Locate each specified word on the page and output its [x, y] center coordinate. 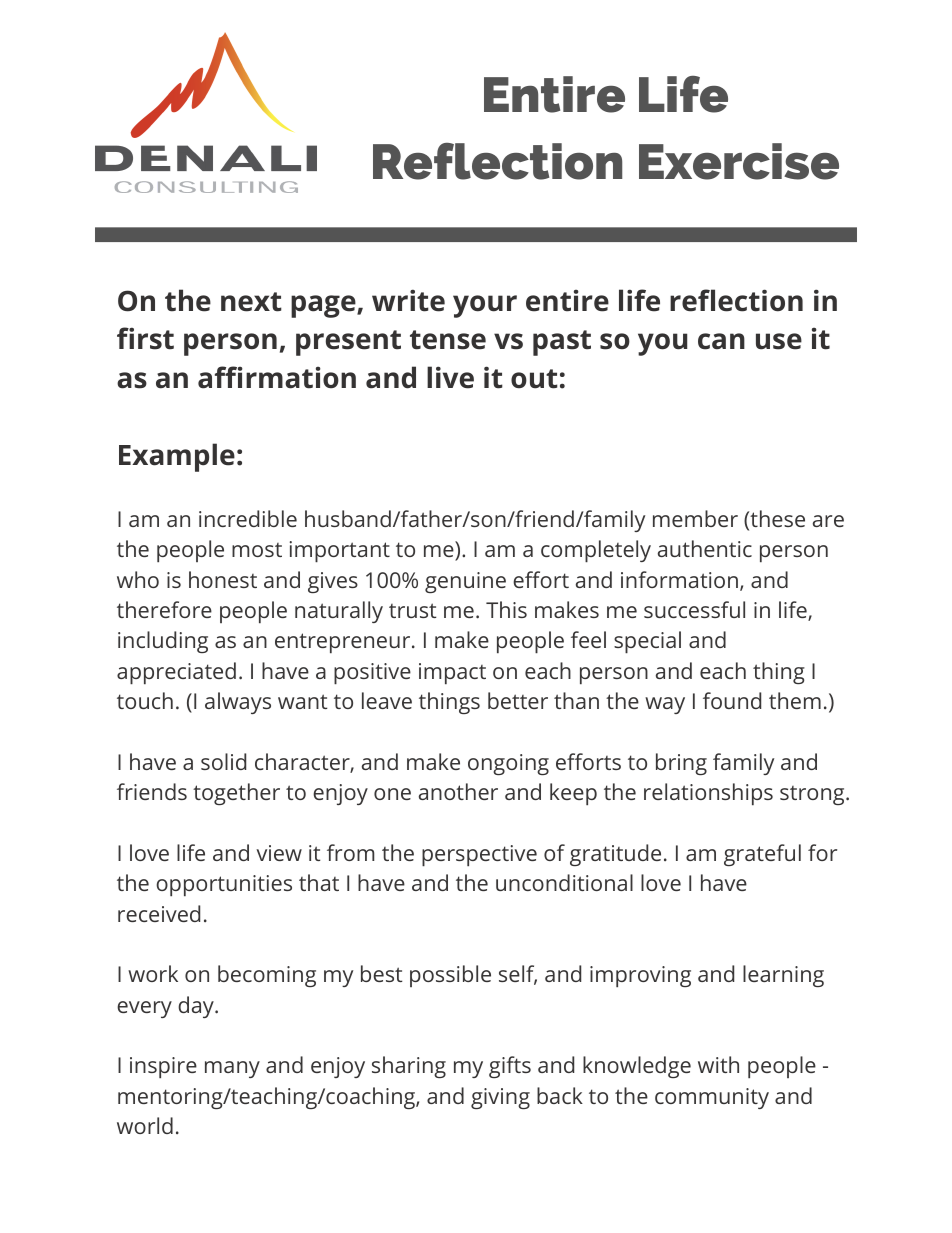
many [232, 1069]
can [721, 341]
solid [223, 761]
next [251, 302]
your [485, 306]
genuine [465, 582]
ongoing [508, 764]
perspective [479, 856]
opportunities [224, 886]
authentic [705, 548]
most [257, 550]
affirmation [277, 377]
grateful [762, 855]
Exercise [739, 161]
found [732, 700]
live [450, 377]
